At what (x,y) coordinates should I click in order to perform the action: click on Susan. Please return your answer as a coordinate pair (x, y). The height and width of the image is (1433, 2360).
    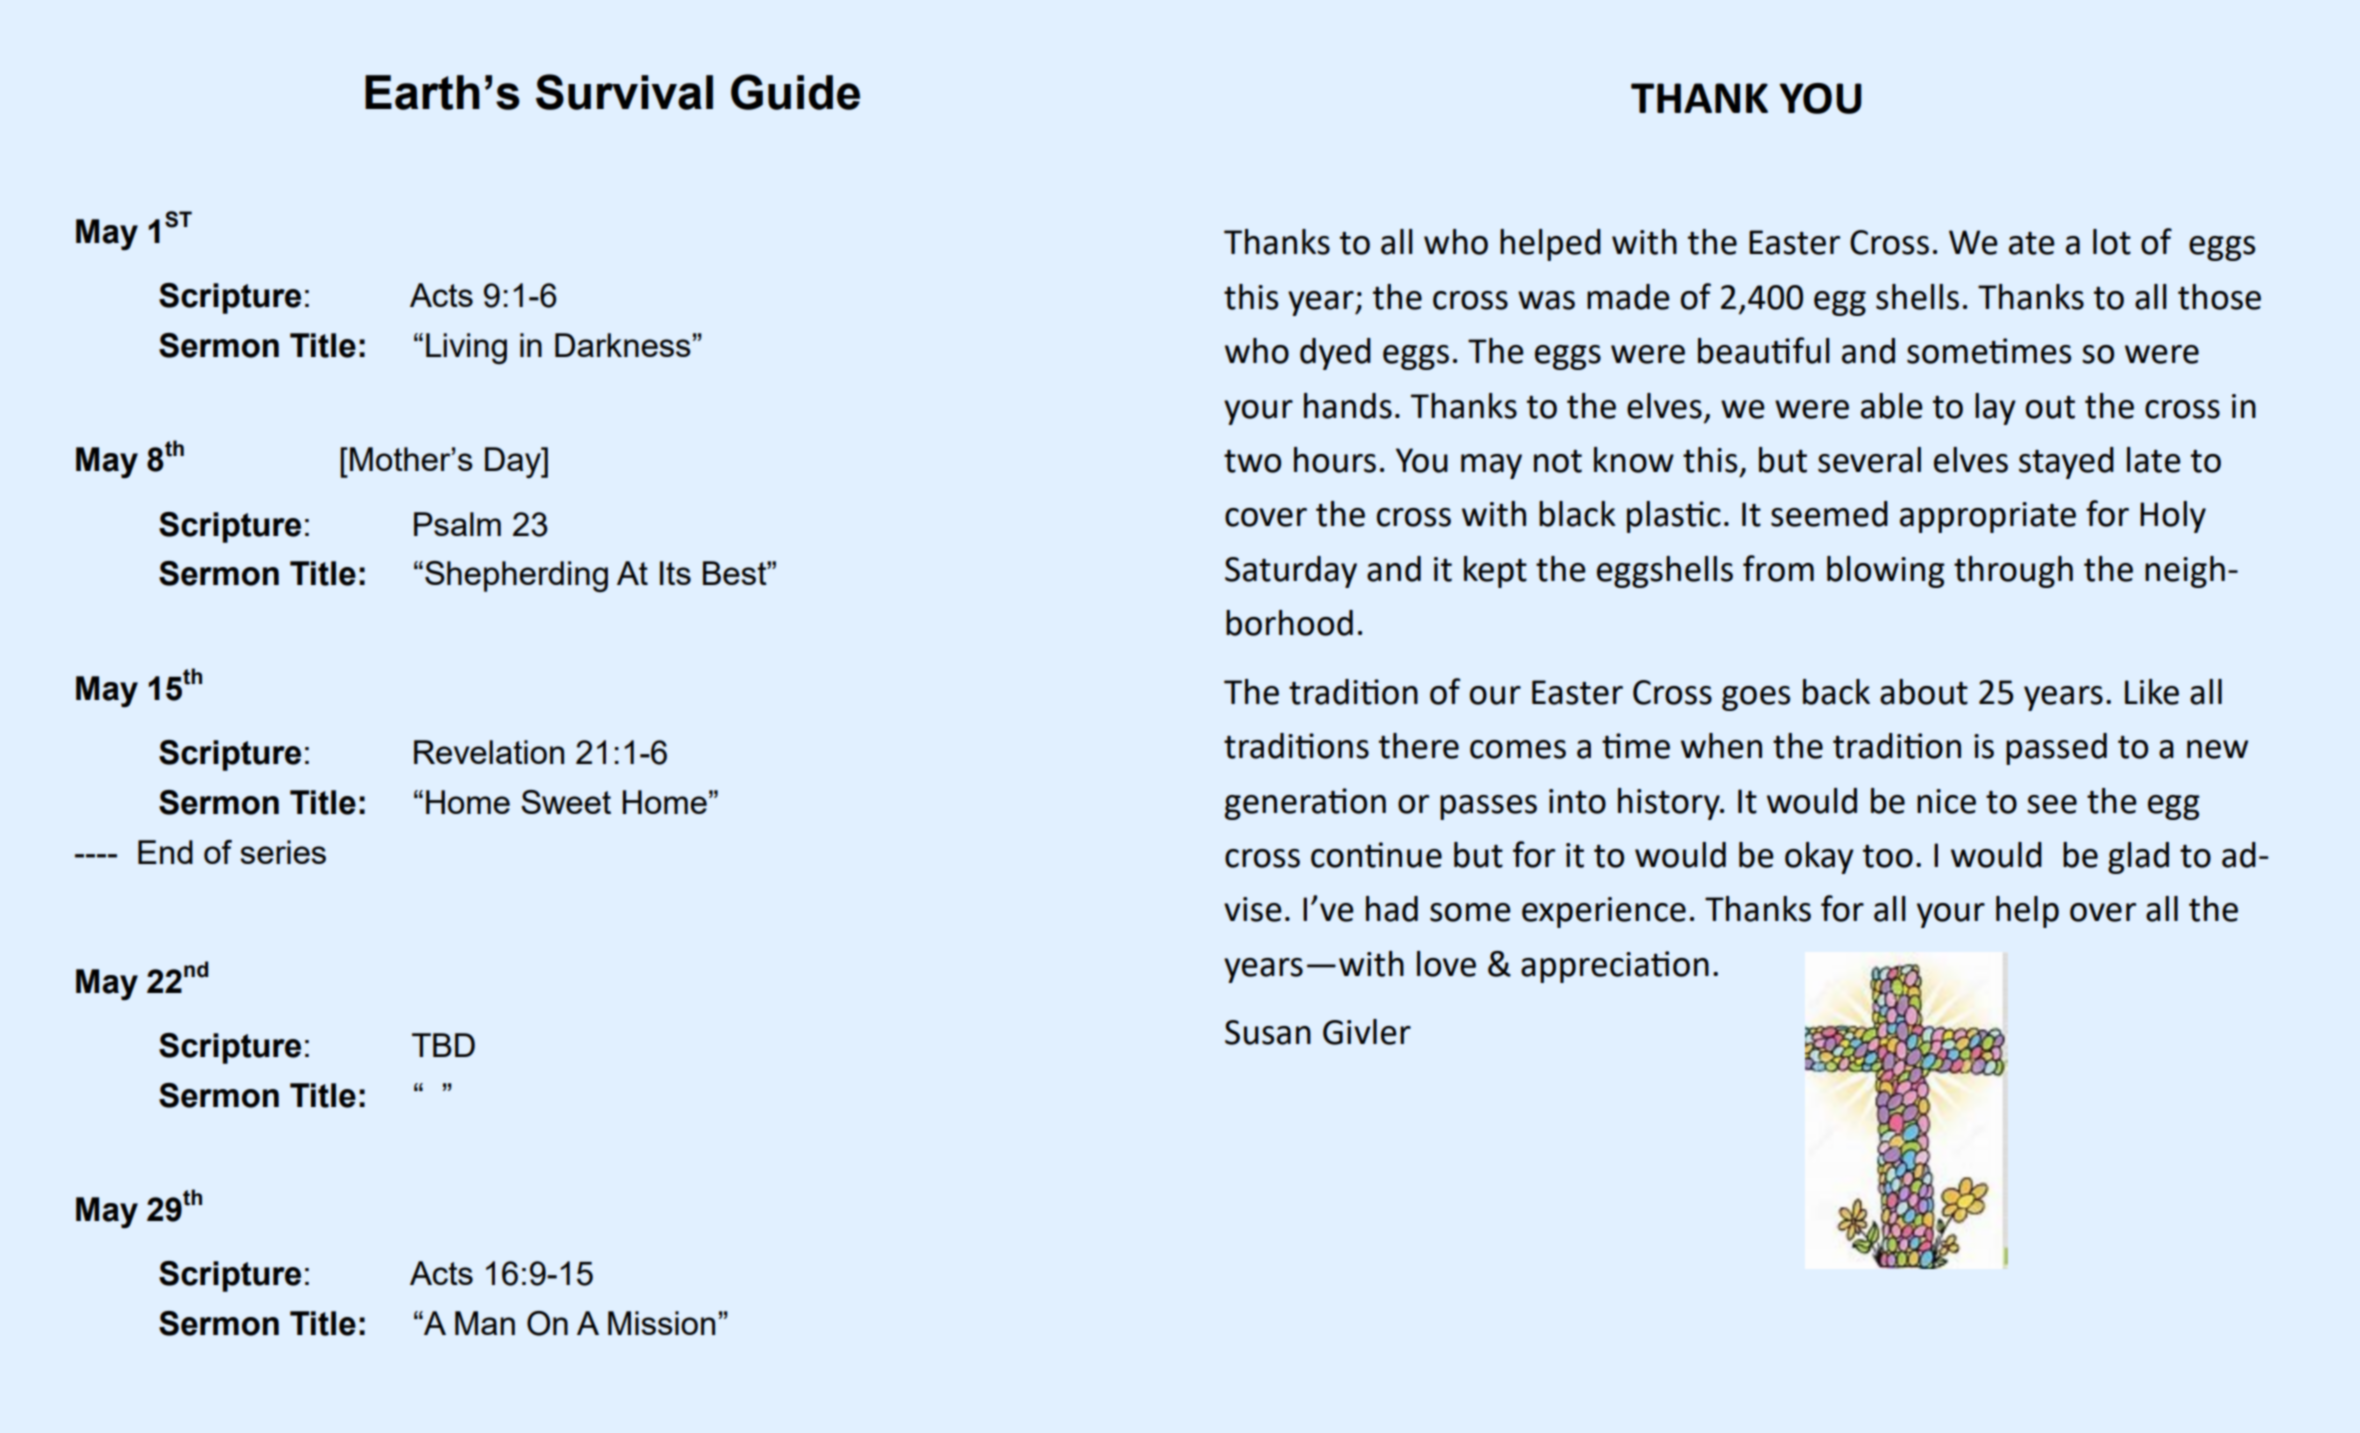
    Looking at the image, I should click on (1268, 1032).
